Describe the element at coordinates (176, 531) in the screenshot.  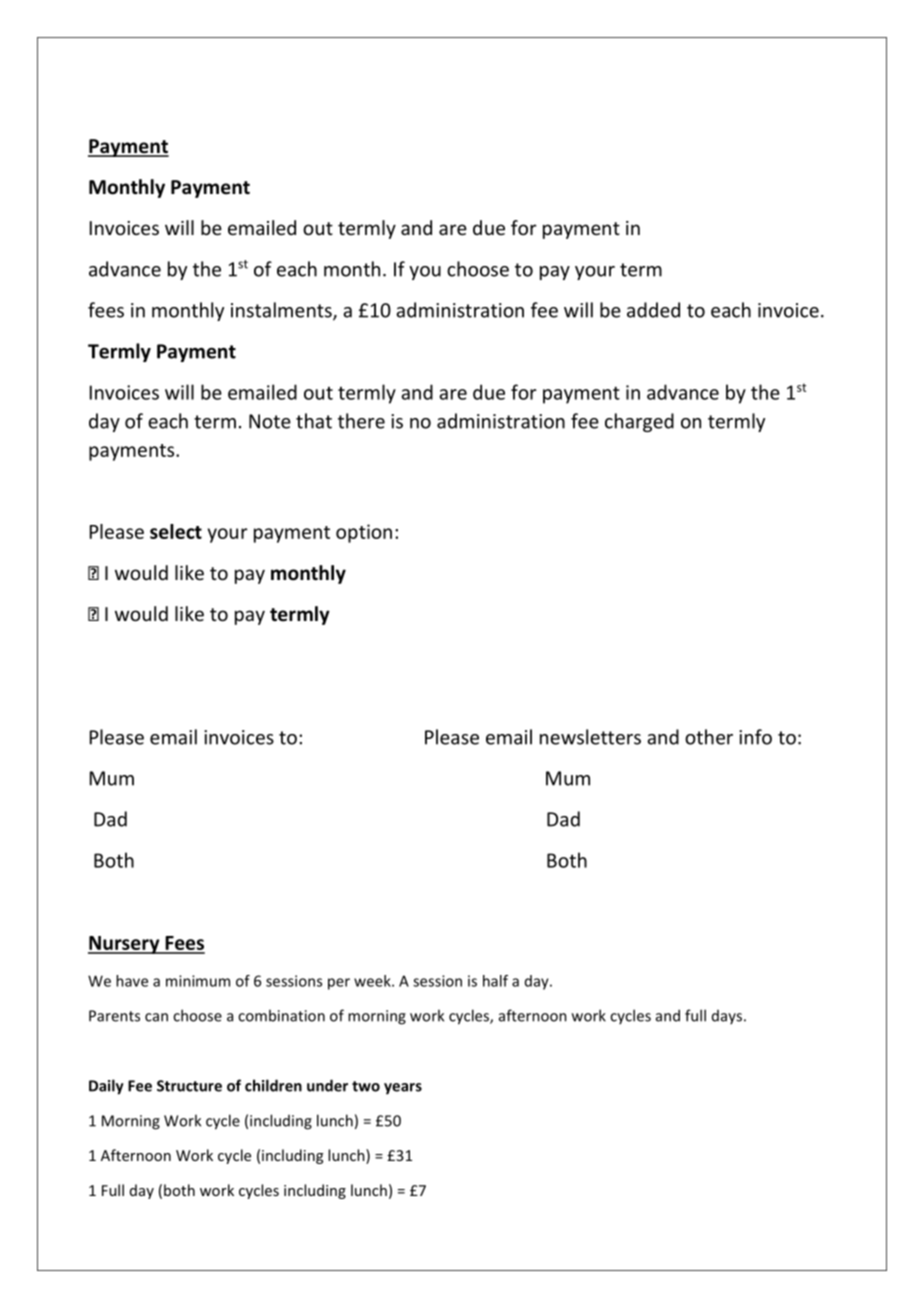
I see `select` at that location.
